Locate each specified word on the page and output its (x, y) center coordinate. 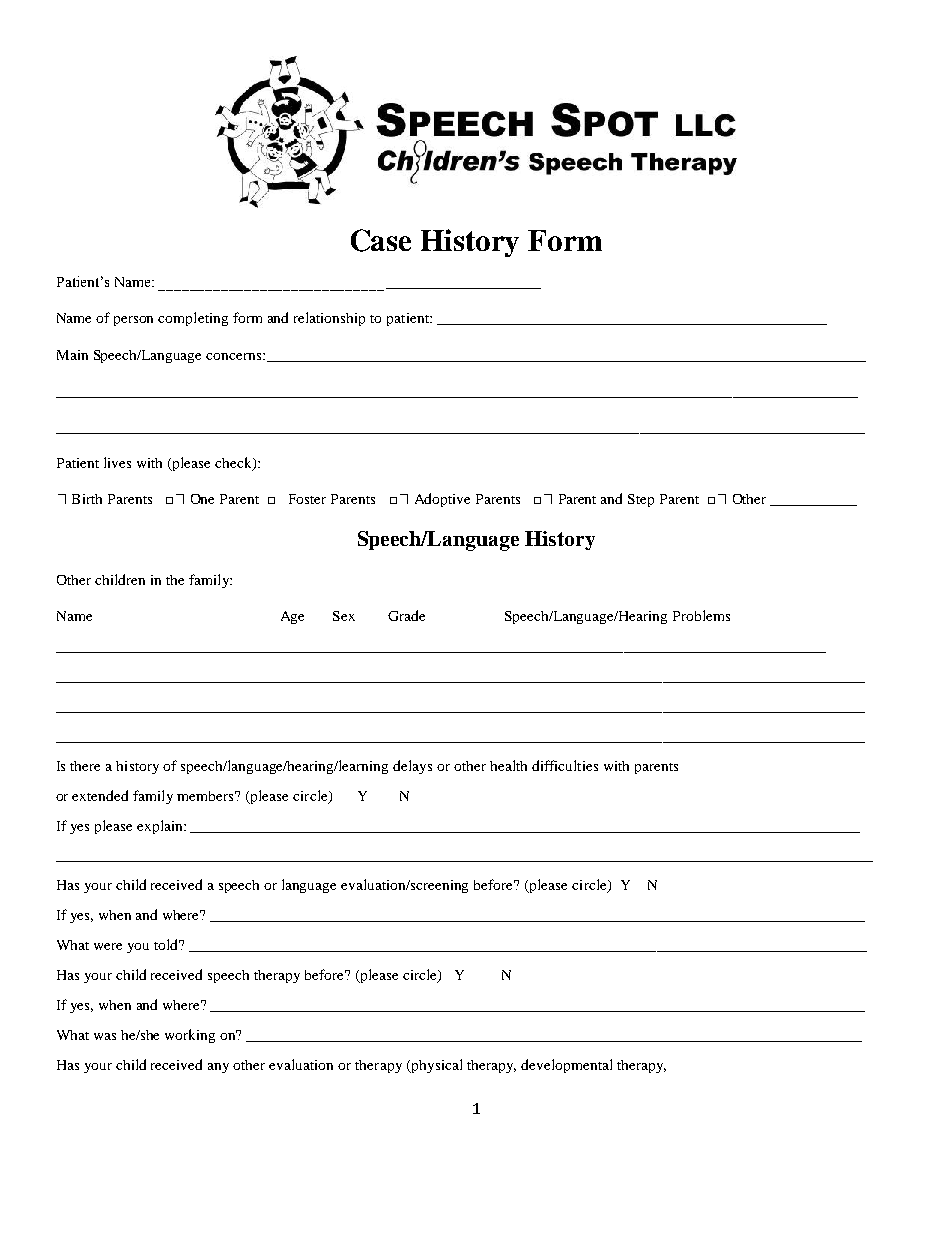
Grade (406, 615)
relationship (329, 319)
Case (381, 240)
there (85, 766)
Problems (701, 615)
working (190, 1036)
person (133, 321)
